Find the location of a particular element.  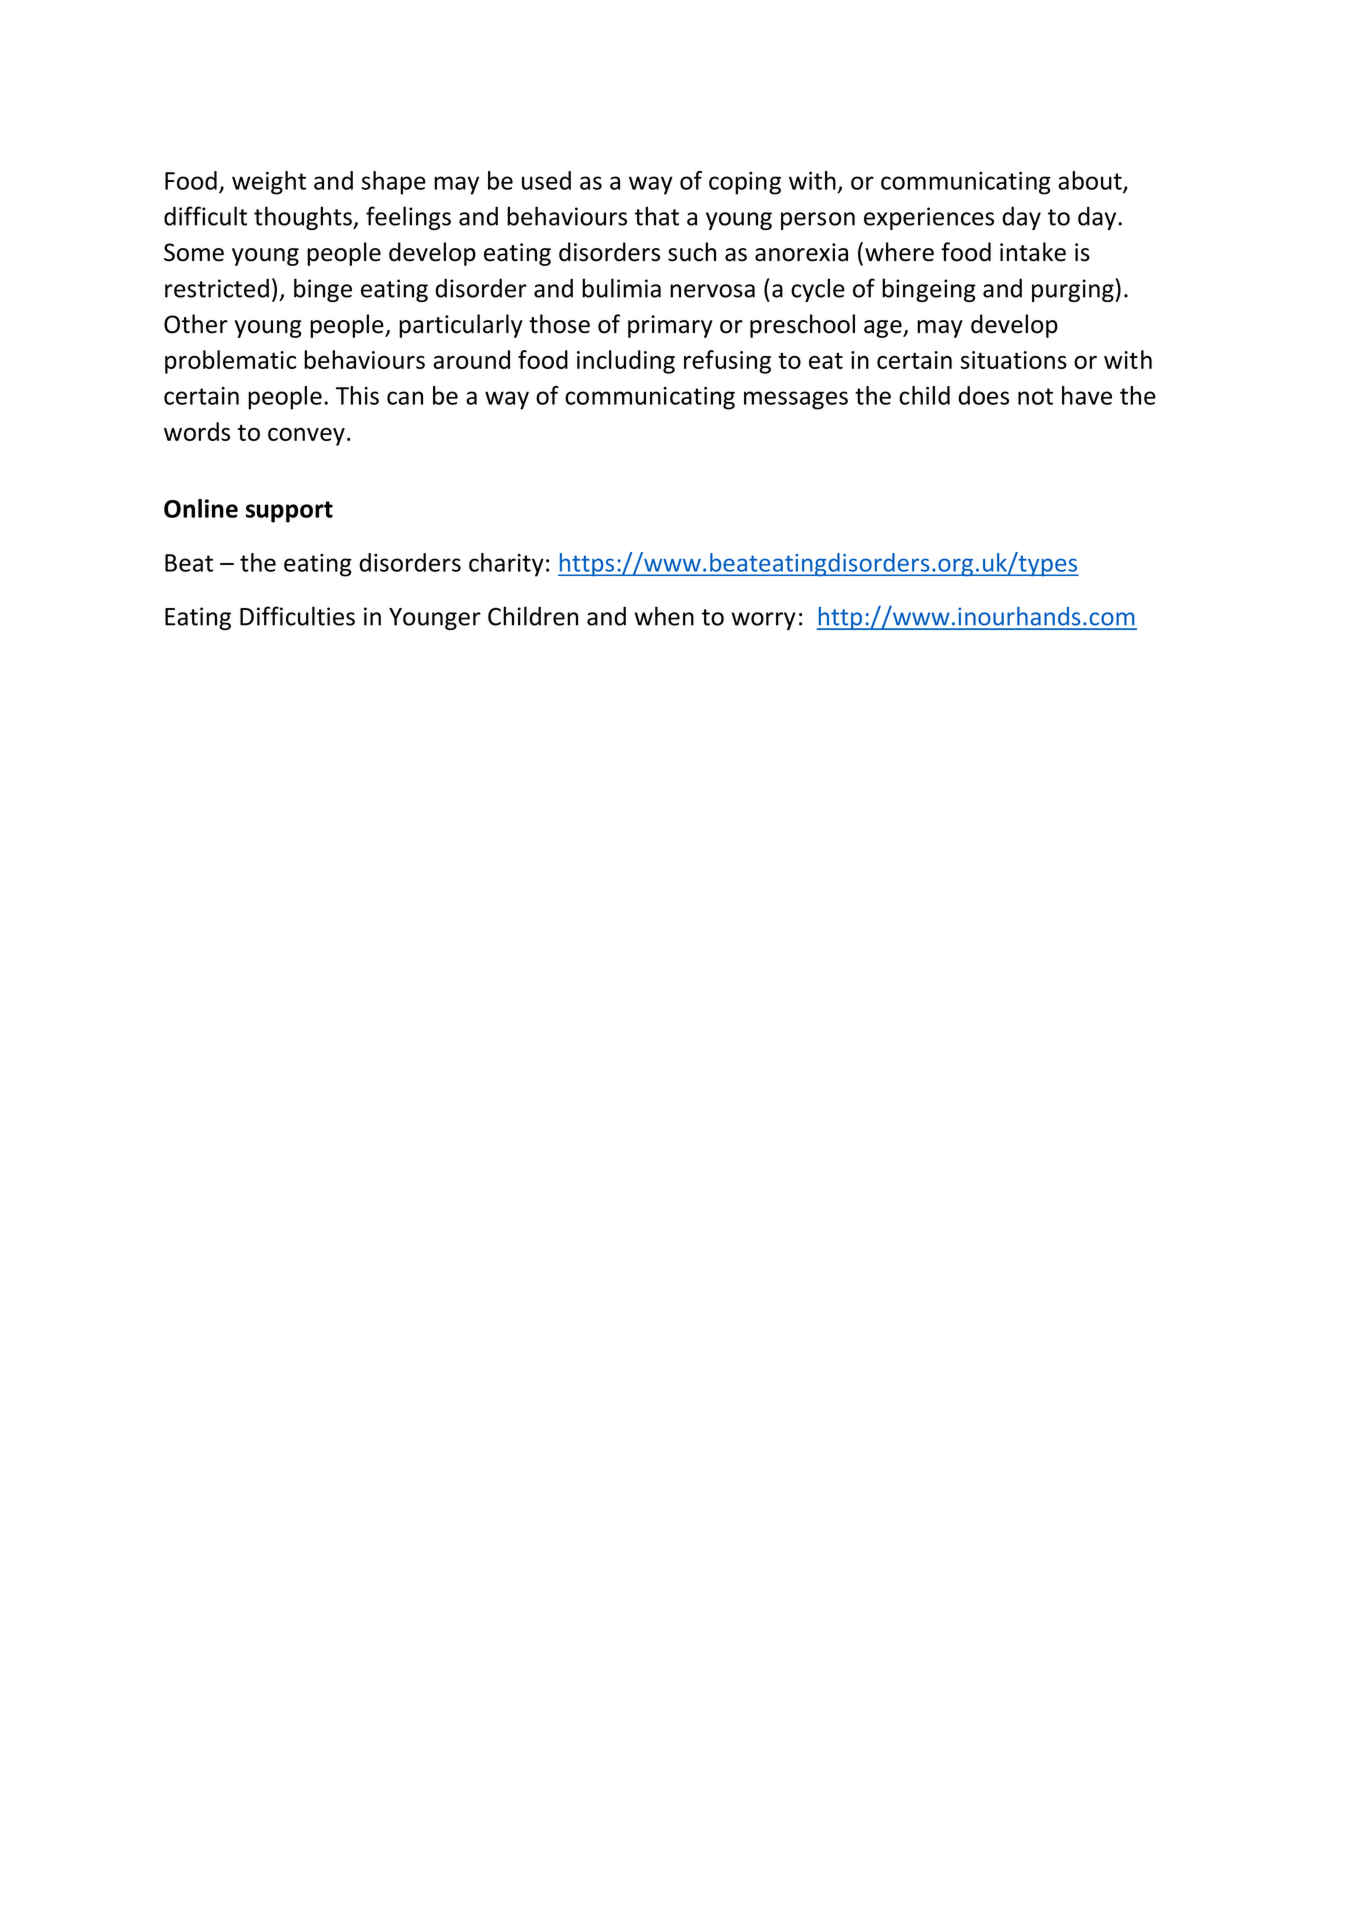

situations is located at coordinates (1014, 360).
